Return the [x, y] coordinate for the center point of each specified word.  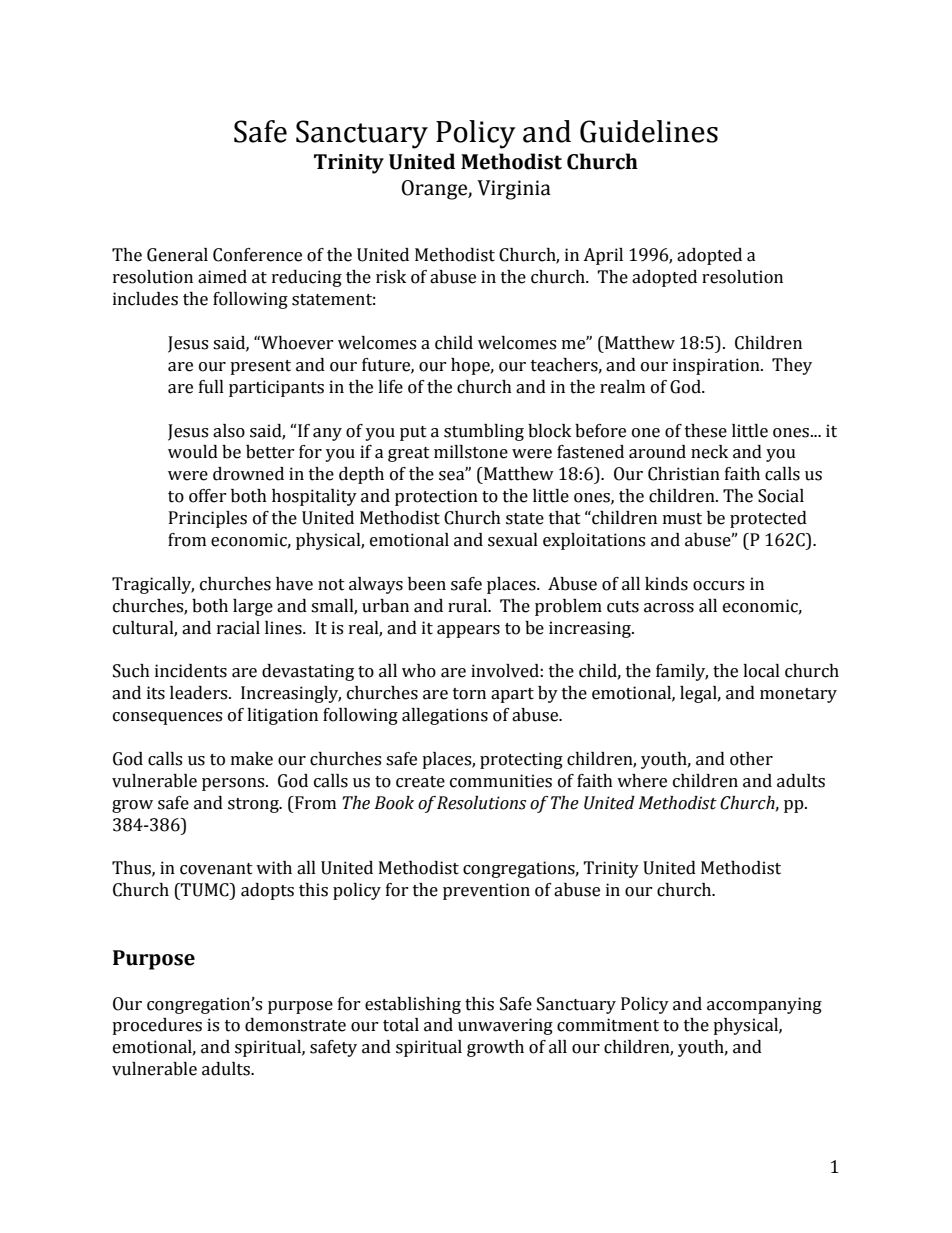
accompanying [764, 1005]
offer [208, 496]
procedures [157, 1026]
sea [453, 475]
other [751, 759]
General [177, 255]
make [252, 759]
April [603, 256]
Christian [684, 474]
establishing [413, 1005]
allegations [445, 716]
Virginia [514, 190]
